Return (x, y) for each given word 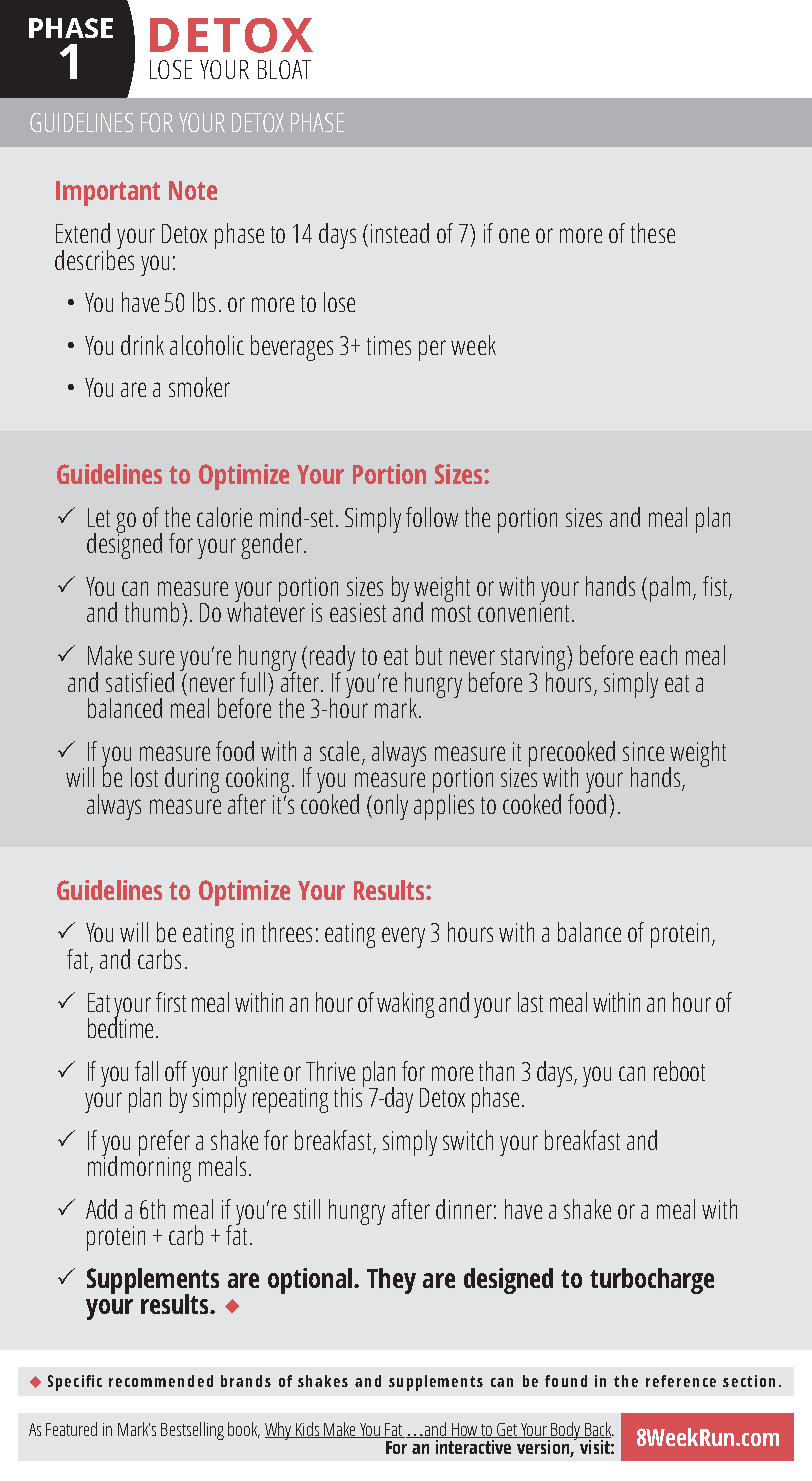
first (171, 1002)
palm (670, 589)
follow (432, 517)
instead (400, 233)
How (465, 1430)
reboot (679, 1071)
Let (99, 517)
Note (193, 190)
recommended (161, 1381)
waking (405, 1005)
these (653, 233)
